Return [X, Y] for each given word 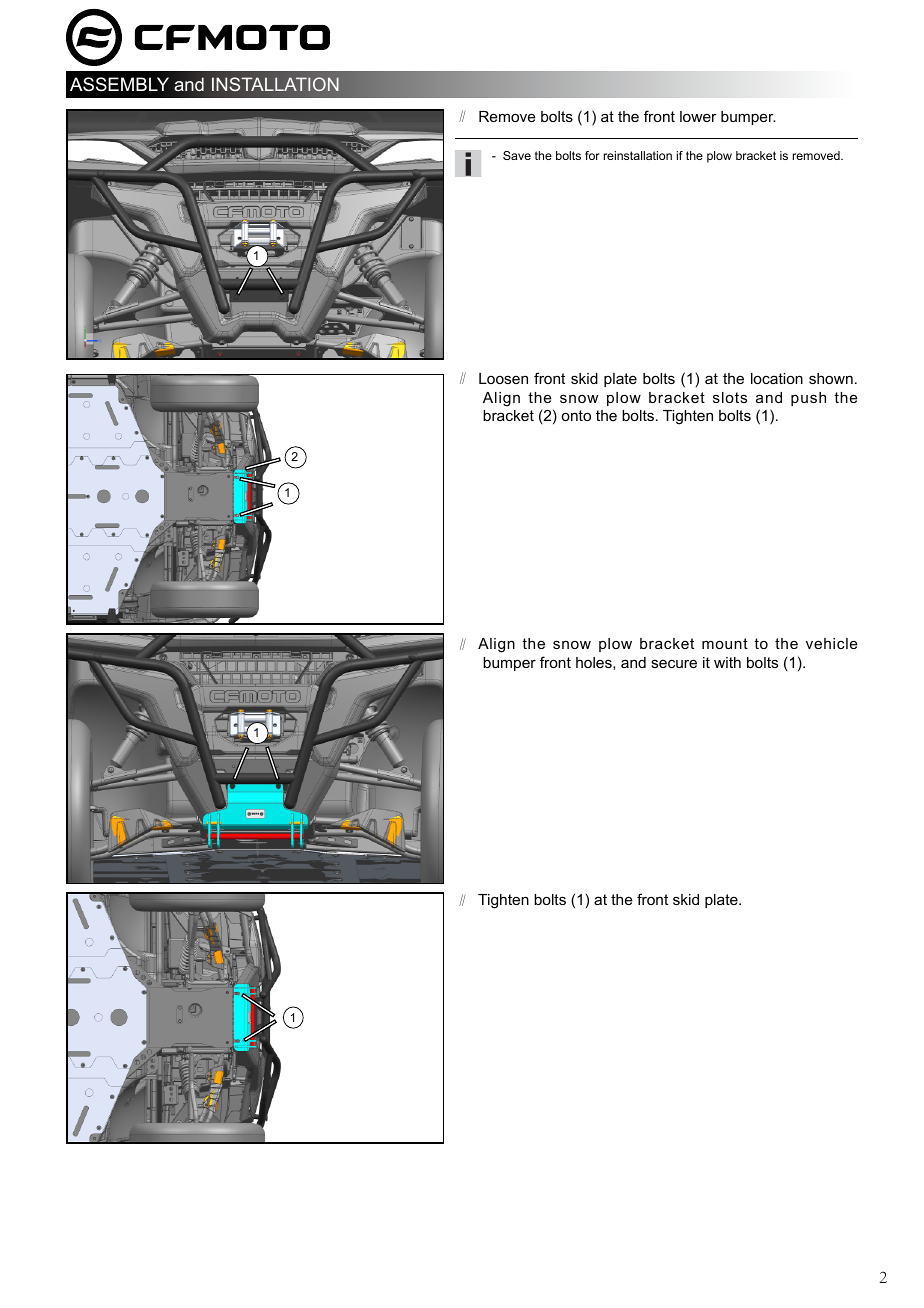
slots [730, 397]
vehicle [832, 643]
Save [517, 155]
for [592, 155]
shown [831, 378]
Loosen [503, 378]
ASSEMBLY [119, 84]
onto [576, 415]
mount [725, 643]
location [777, 378]
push [808, 399]
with [727, 662]
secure [674, 663]
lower [698, 116]
